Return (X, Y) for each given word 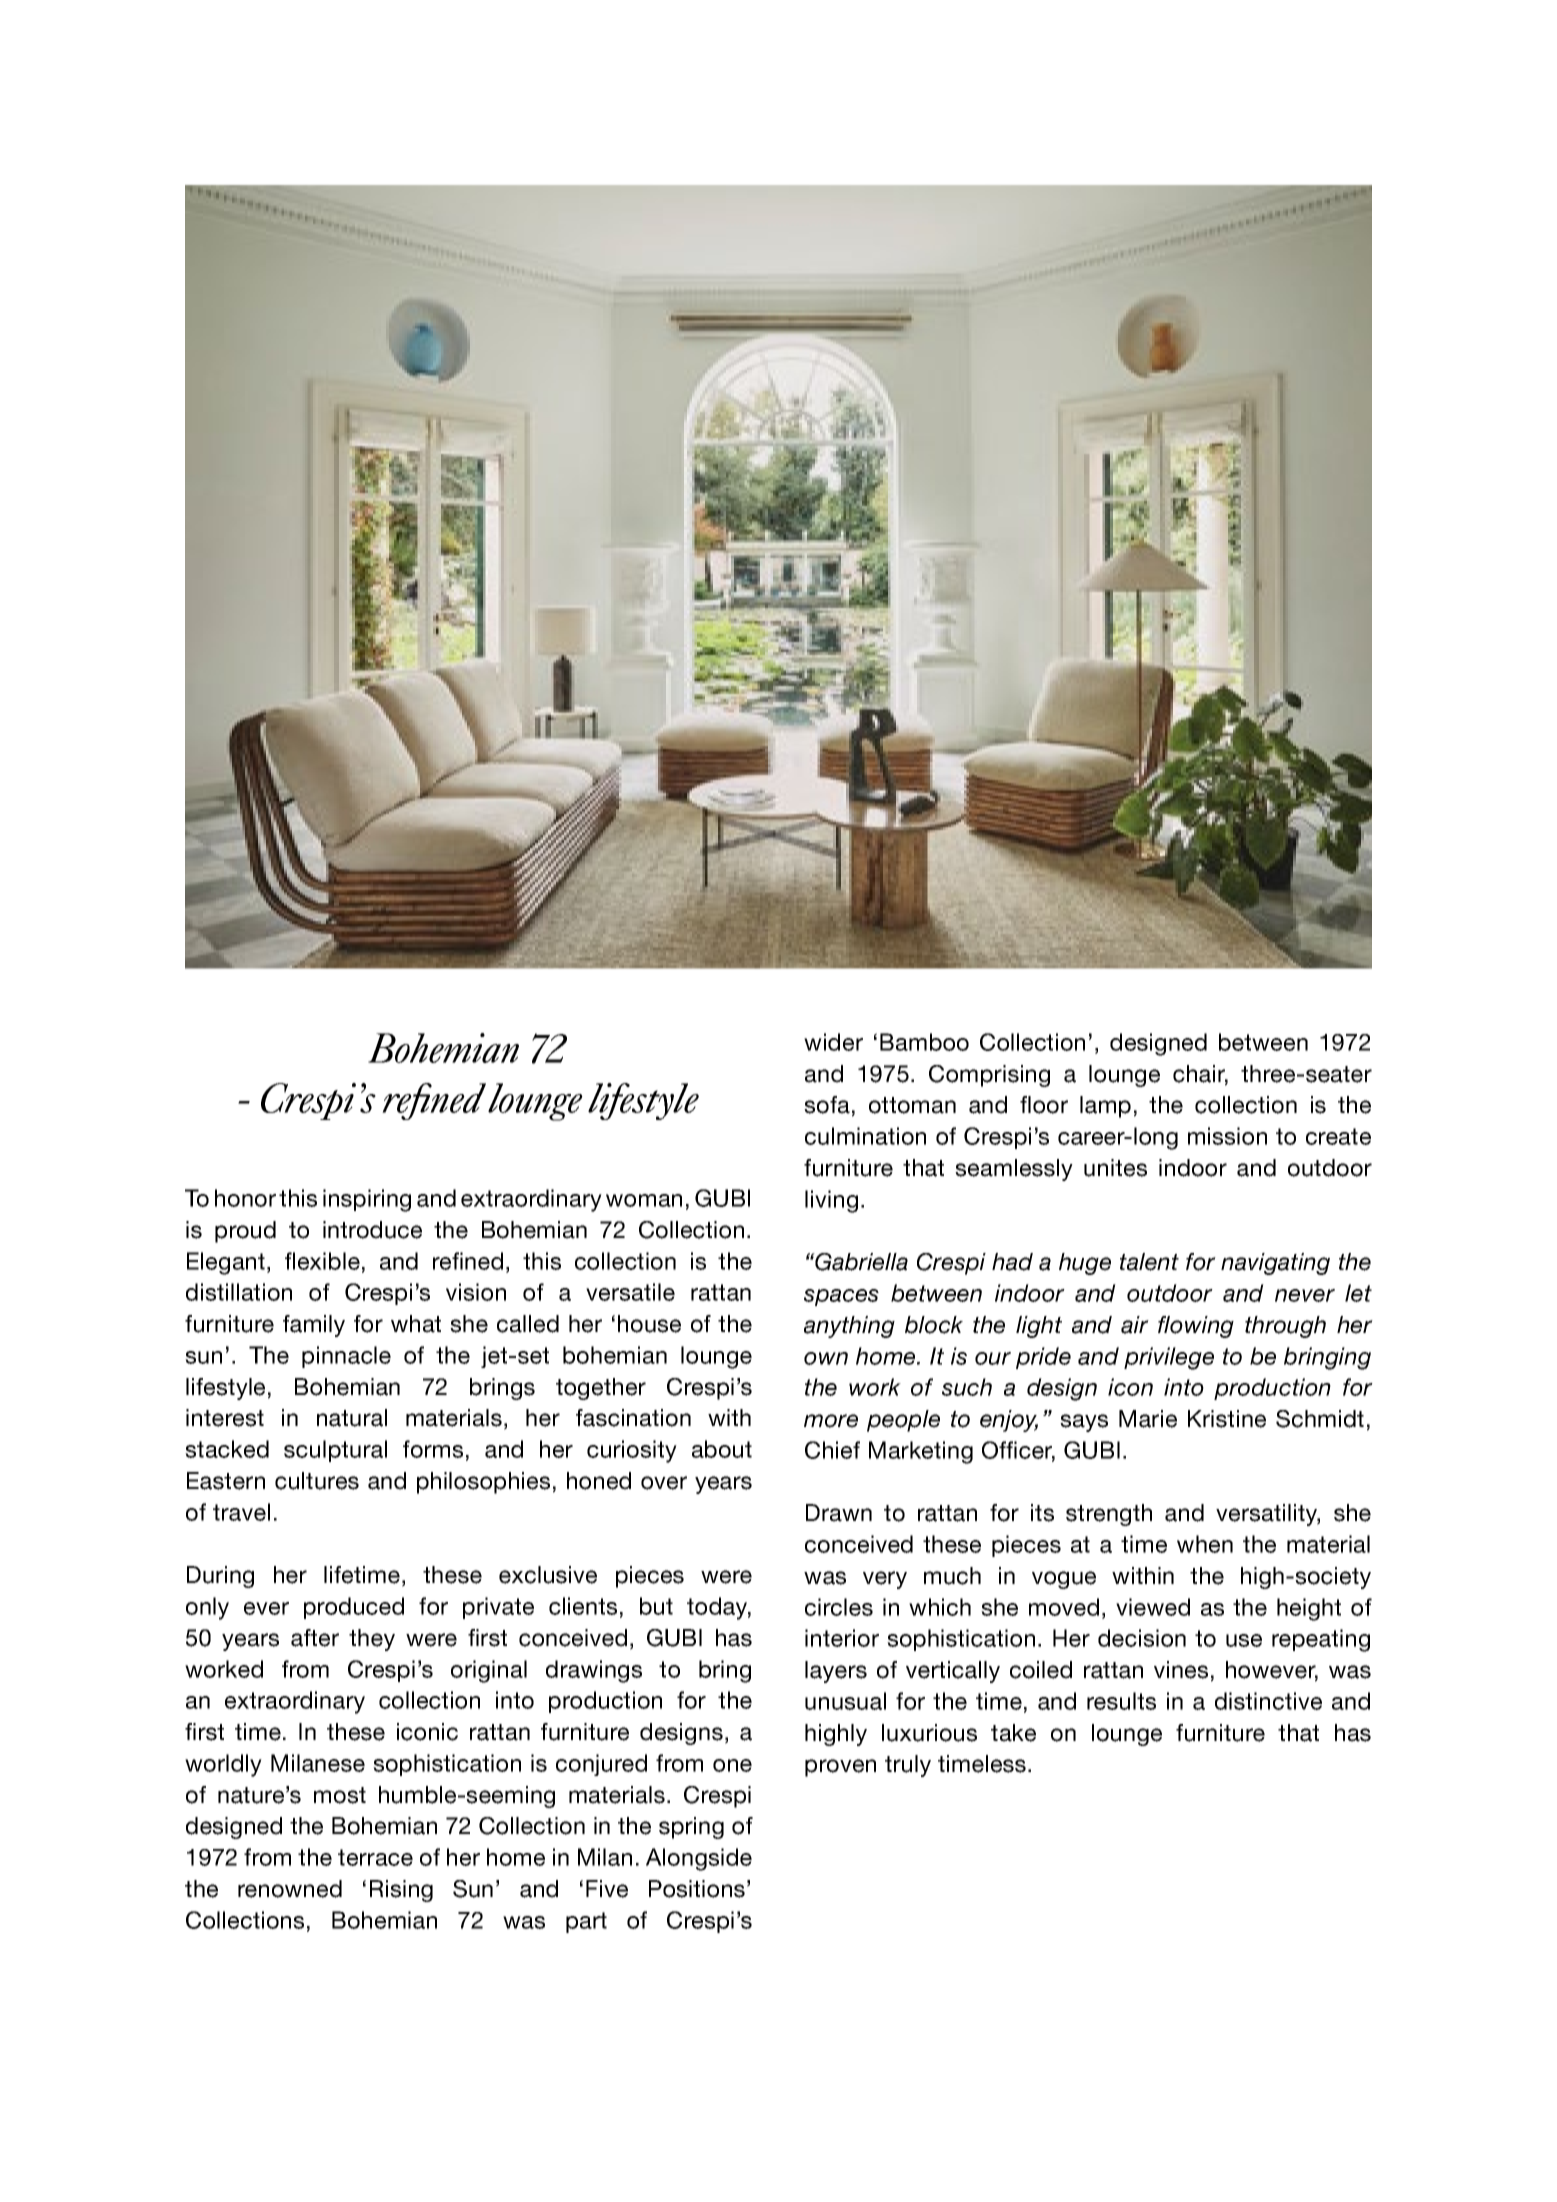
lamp (1105, 1107)
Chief (832, 1450)
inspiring (367, 1200)
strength (1109, 1515)
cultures (317, 1481)
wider (833, 1042)
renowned (290, 1889)
